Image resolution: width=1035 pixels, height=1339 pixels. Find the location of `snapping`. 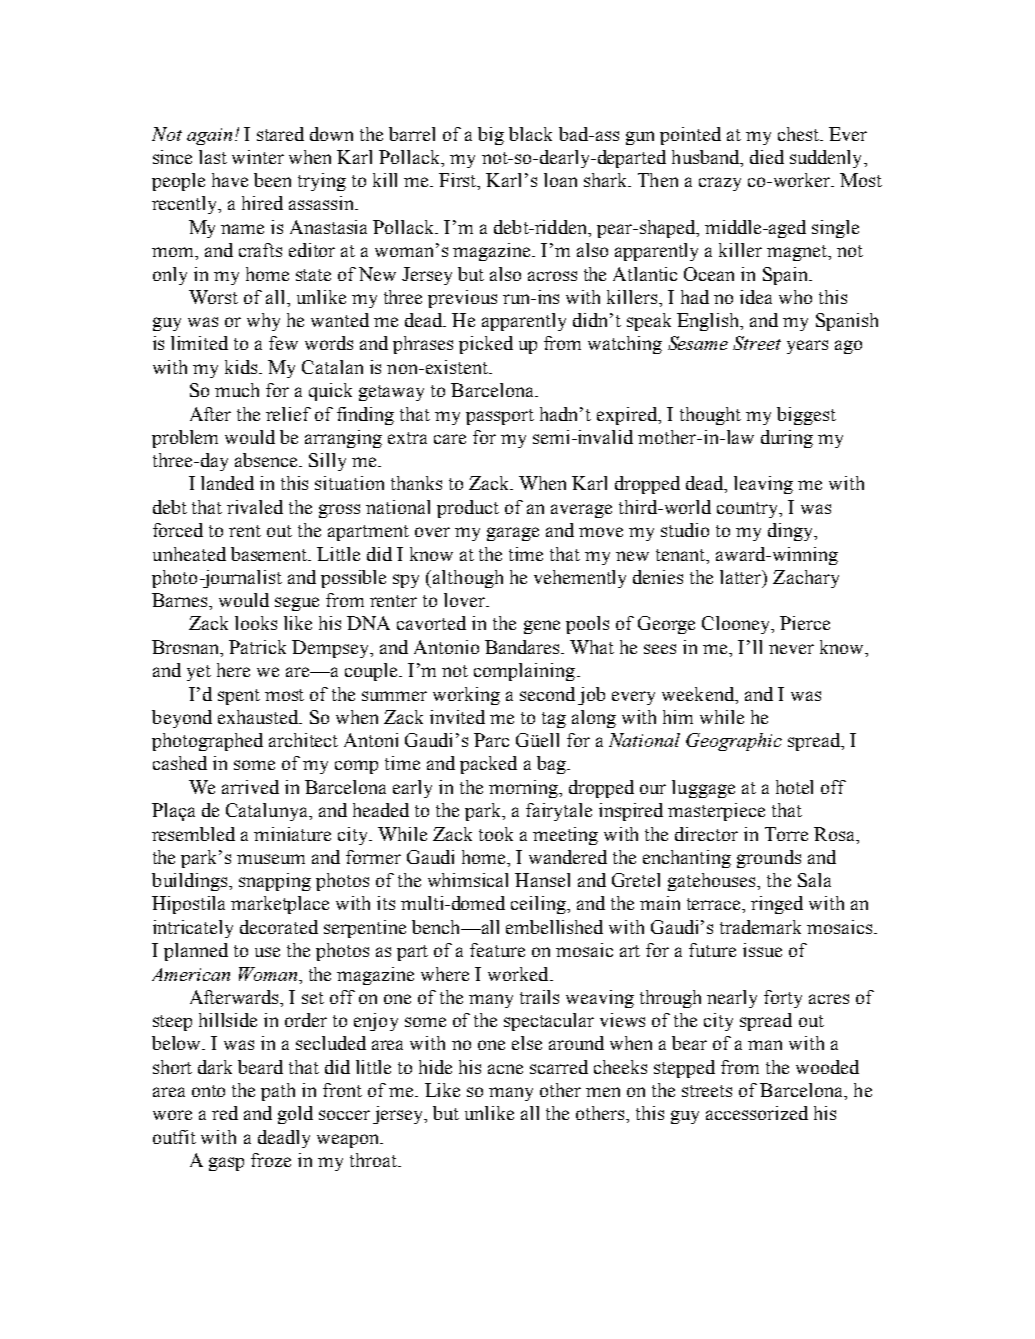

snapping is located at coordinates (275, 882).
